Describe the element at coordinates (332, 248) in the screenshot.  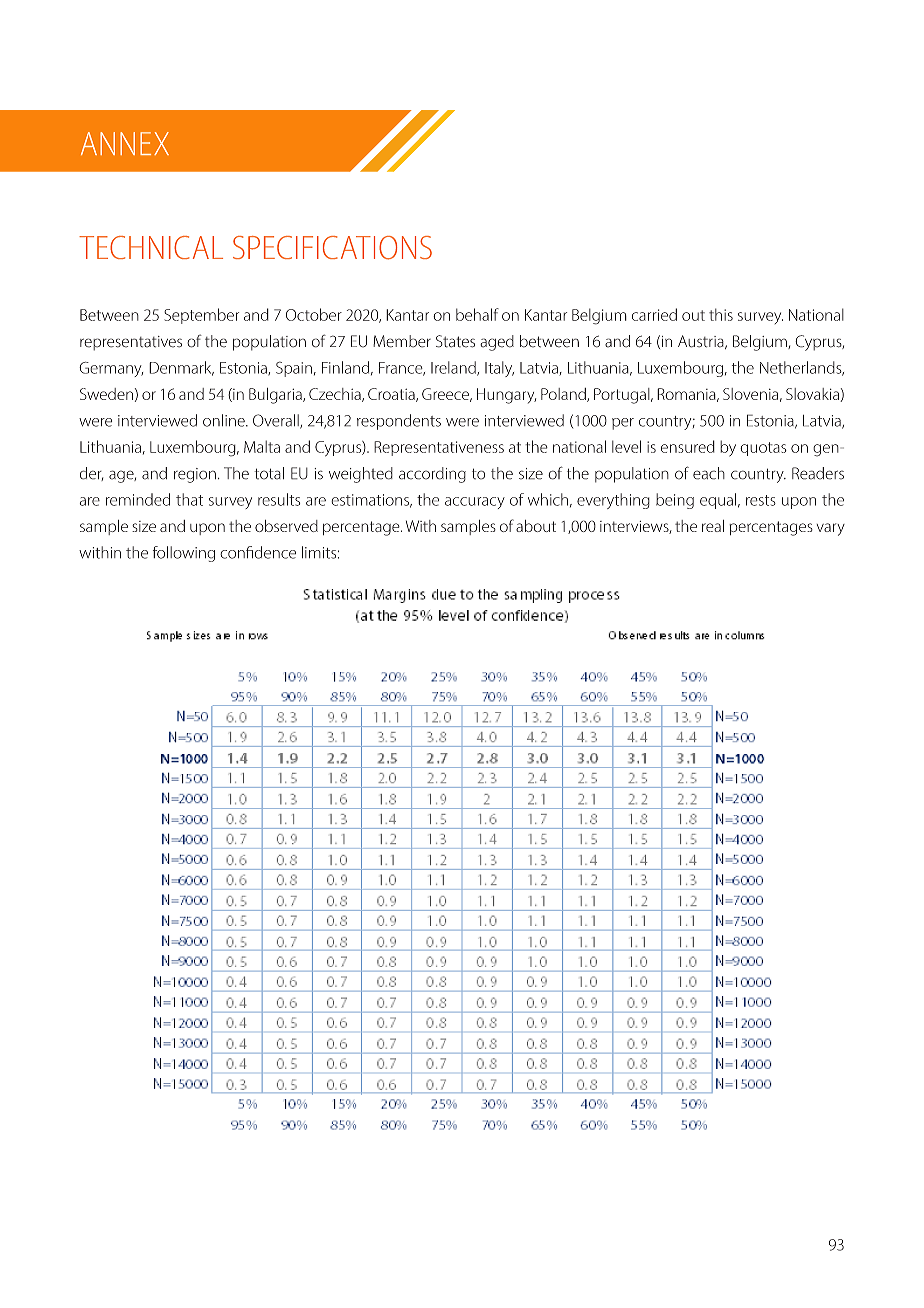
I see `SPECIFICATIONS` at that location.
